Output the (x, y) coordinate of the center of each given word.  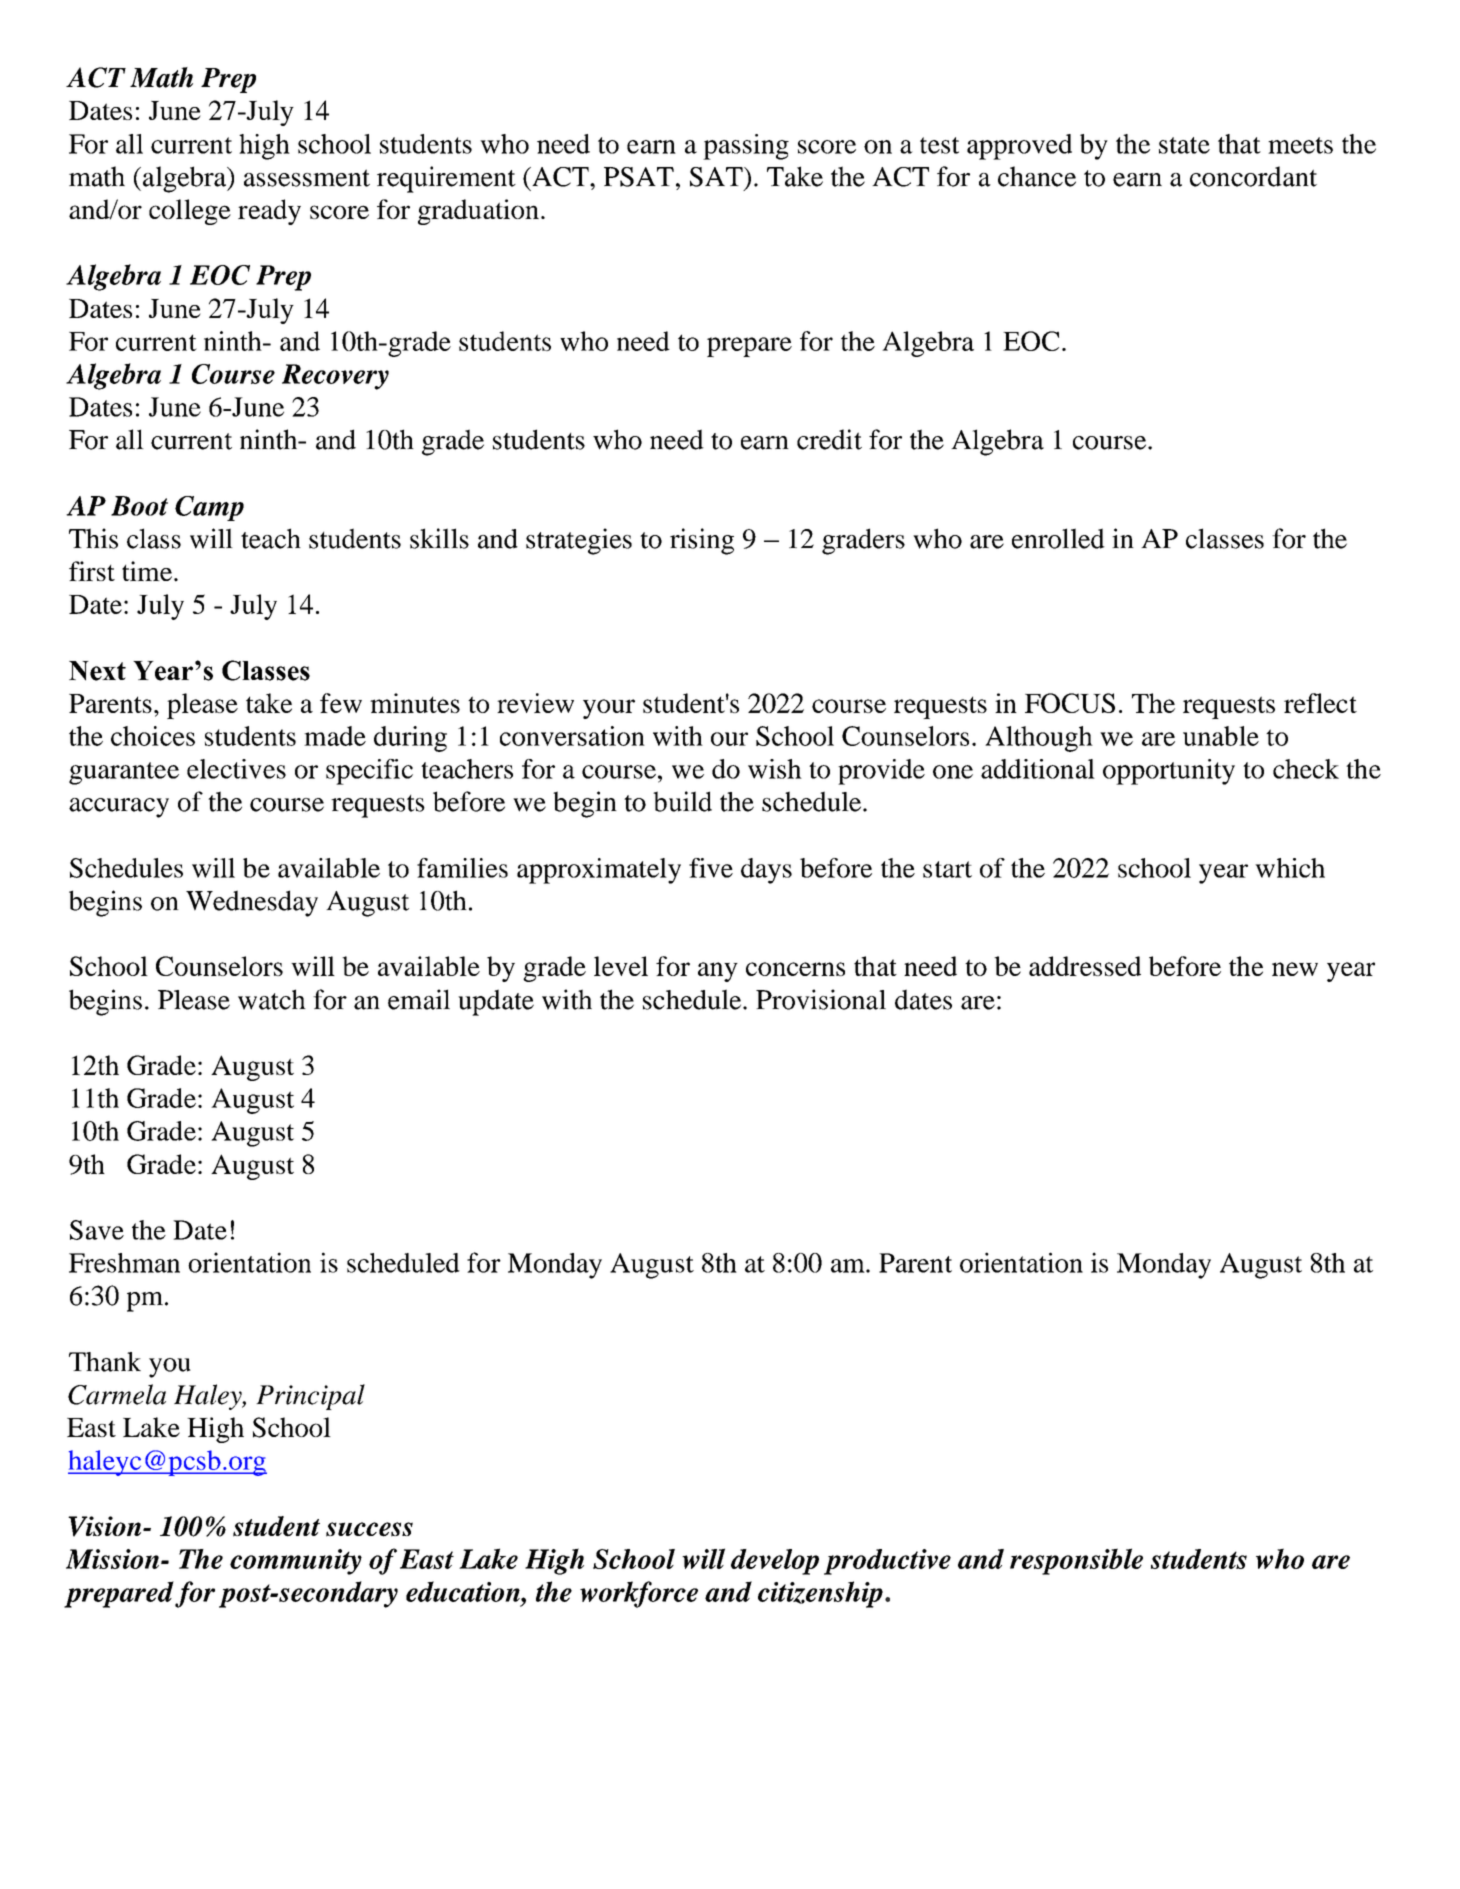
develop (775, 1562)
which (1290, 868)
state (1184, 145)
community (296, 1562)
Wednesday (252, 903)
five (711, 868)
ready (269, 212)
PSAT (639, 177)
